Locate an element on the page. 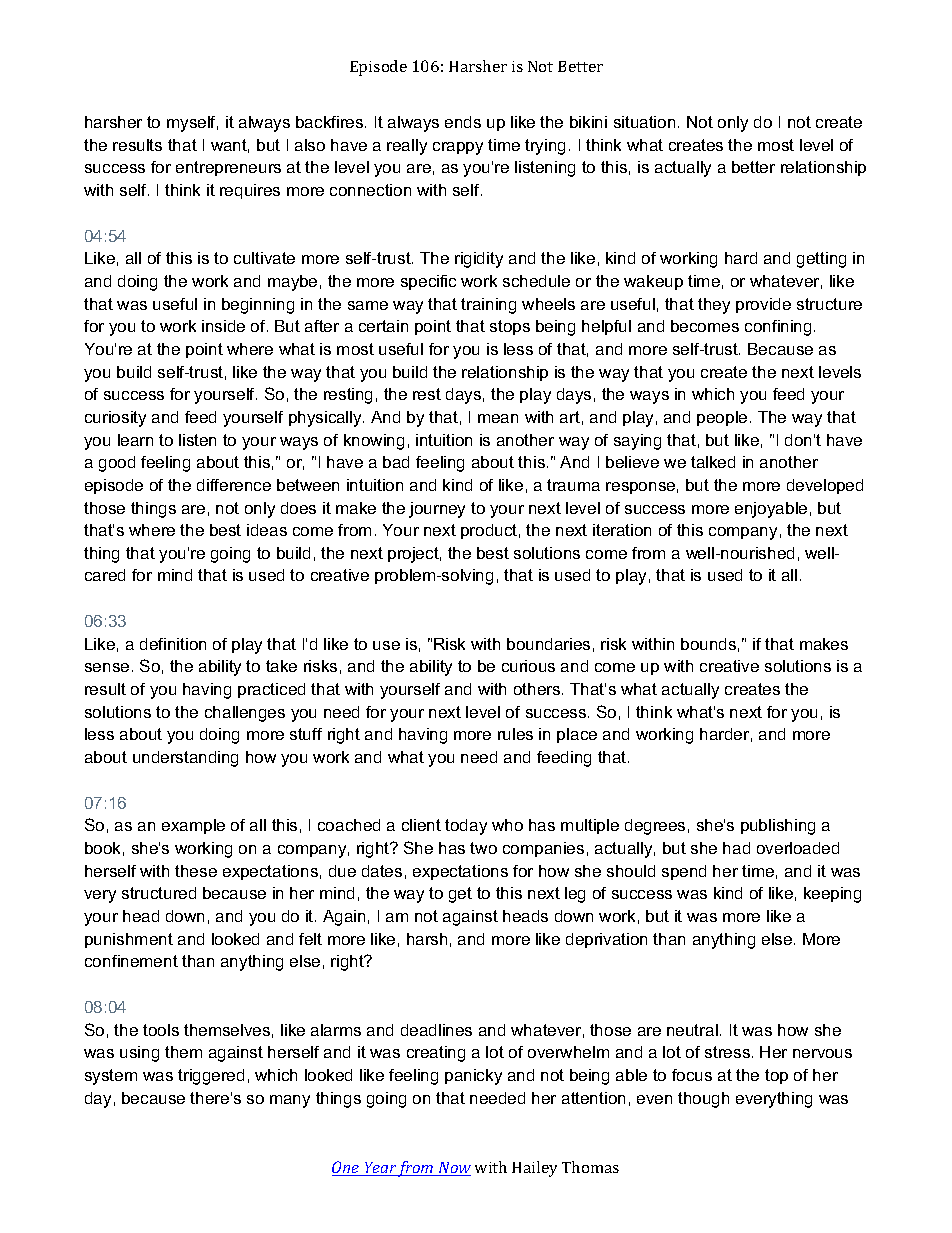 This document has width=952, height=1233. crappy is located at coordinates (458, 148).
